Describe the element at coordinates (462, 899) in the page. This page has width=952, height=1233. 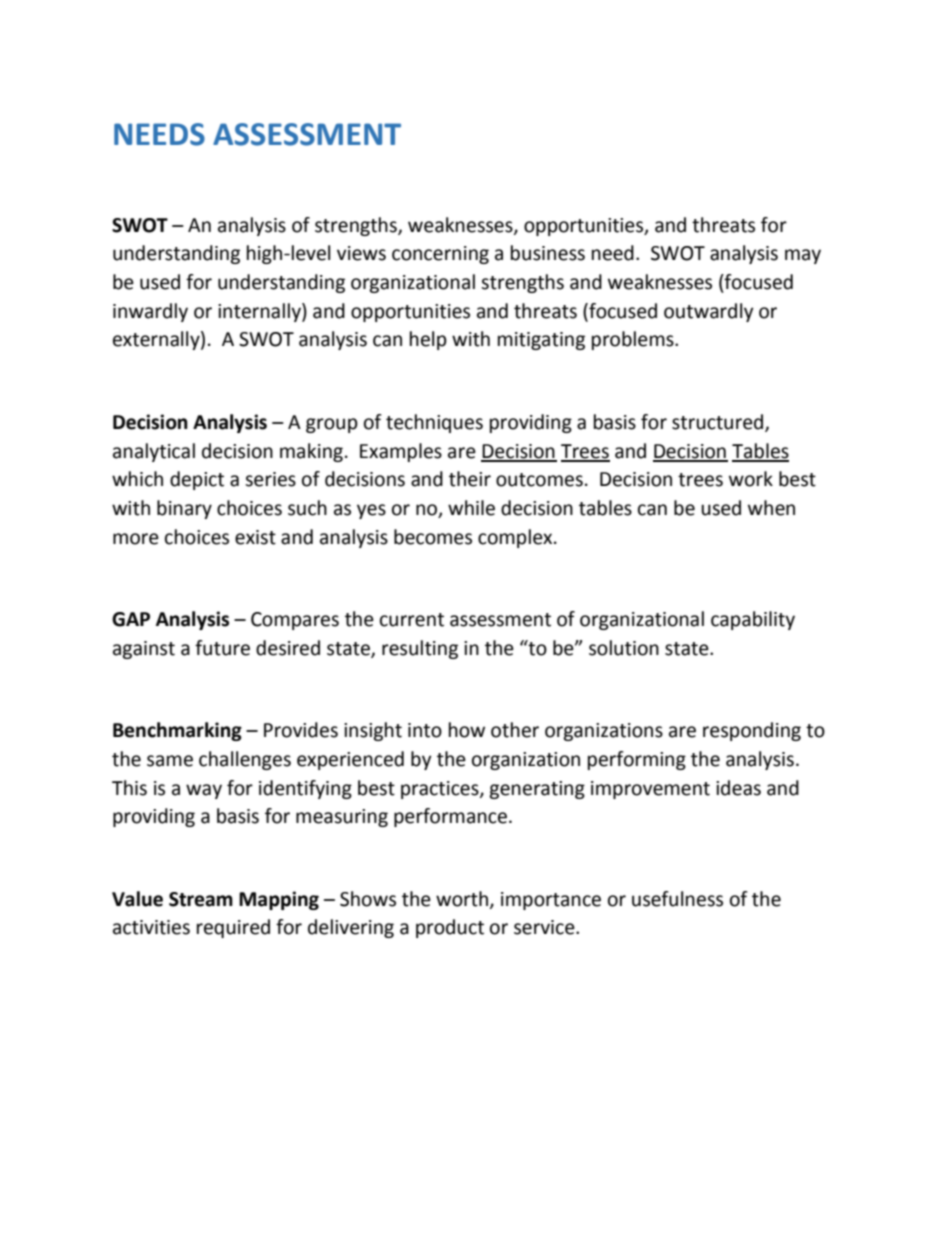
I see `worth` at that location.
